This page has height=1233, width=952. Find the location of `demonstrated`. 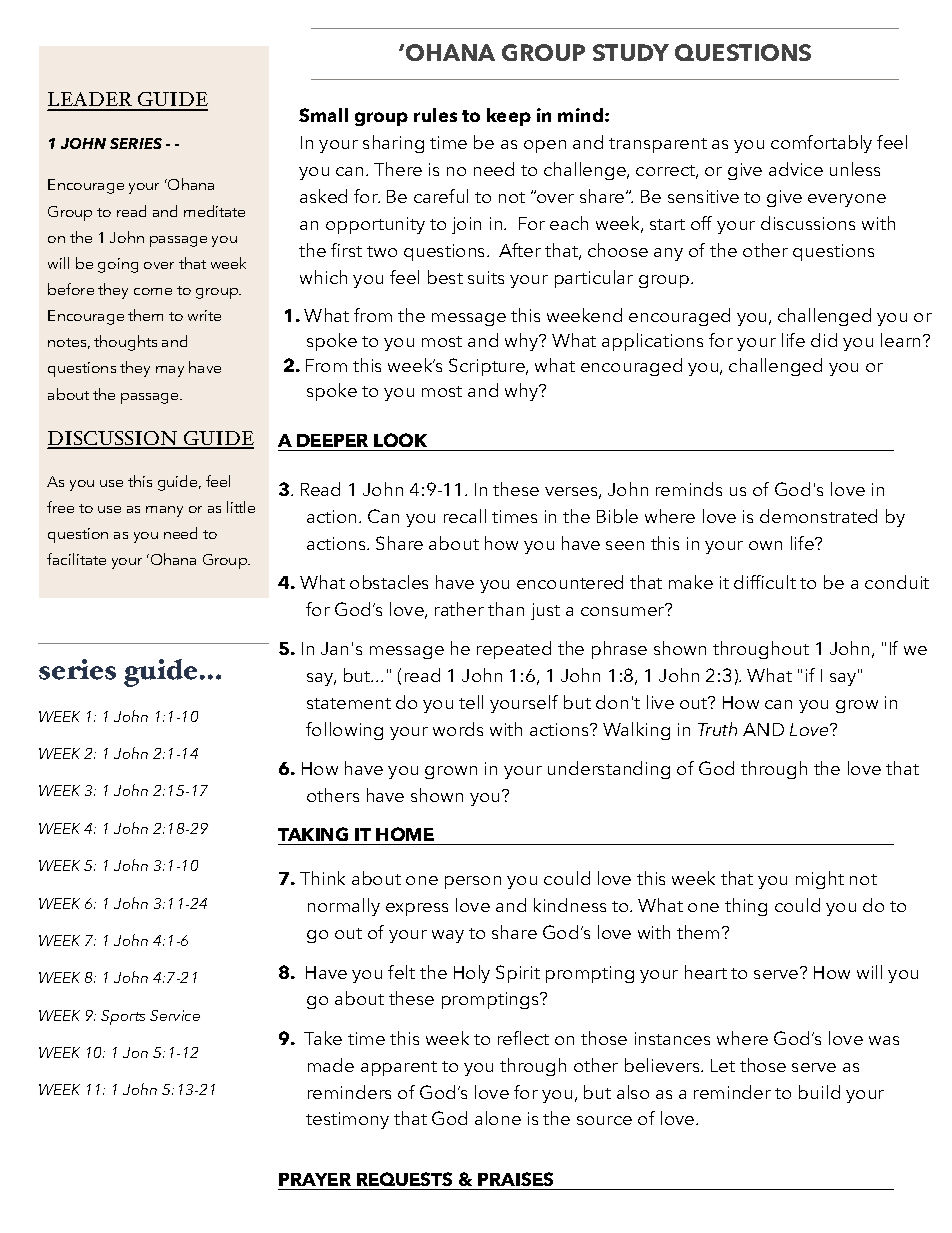

demonstrated is located at coordinates (818, 516).
